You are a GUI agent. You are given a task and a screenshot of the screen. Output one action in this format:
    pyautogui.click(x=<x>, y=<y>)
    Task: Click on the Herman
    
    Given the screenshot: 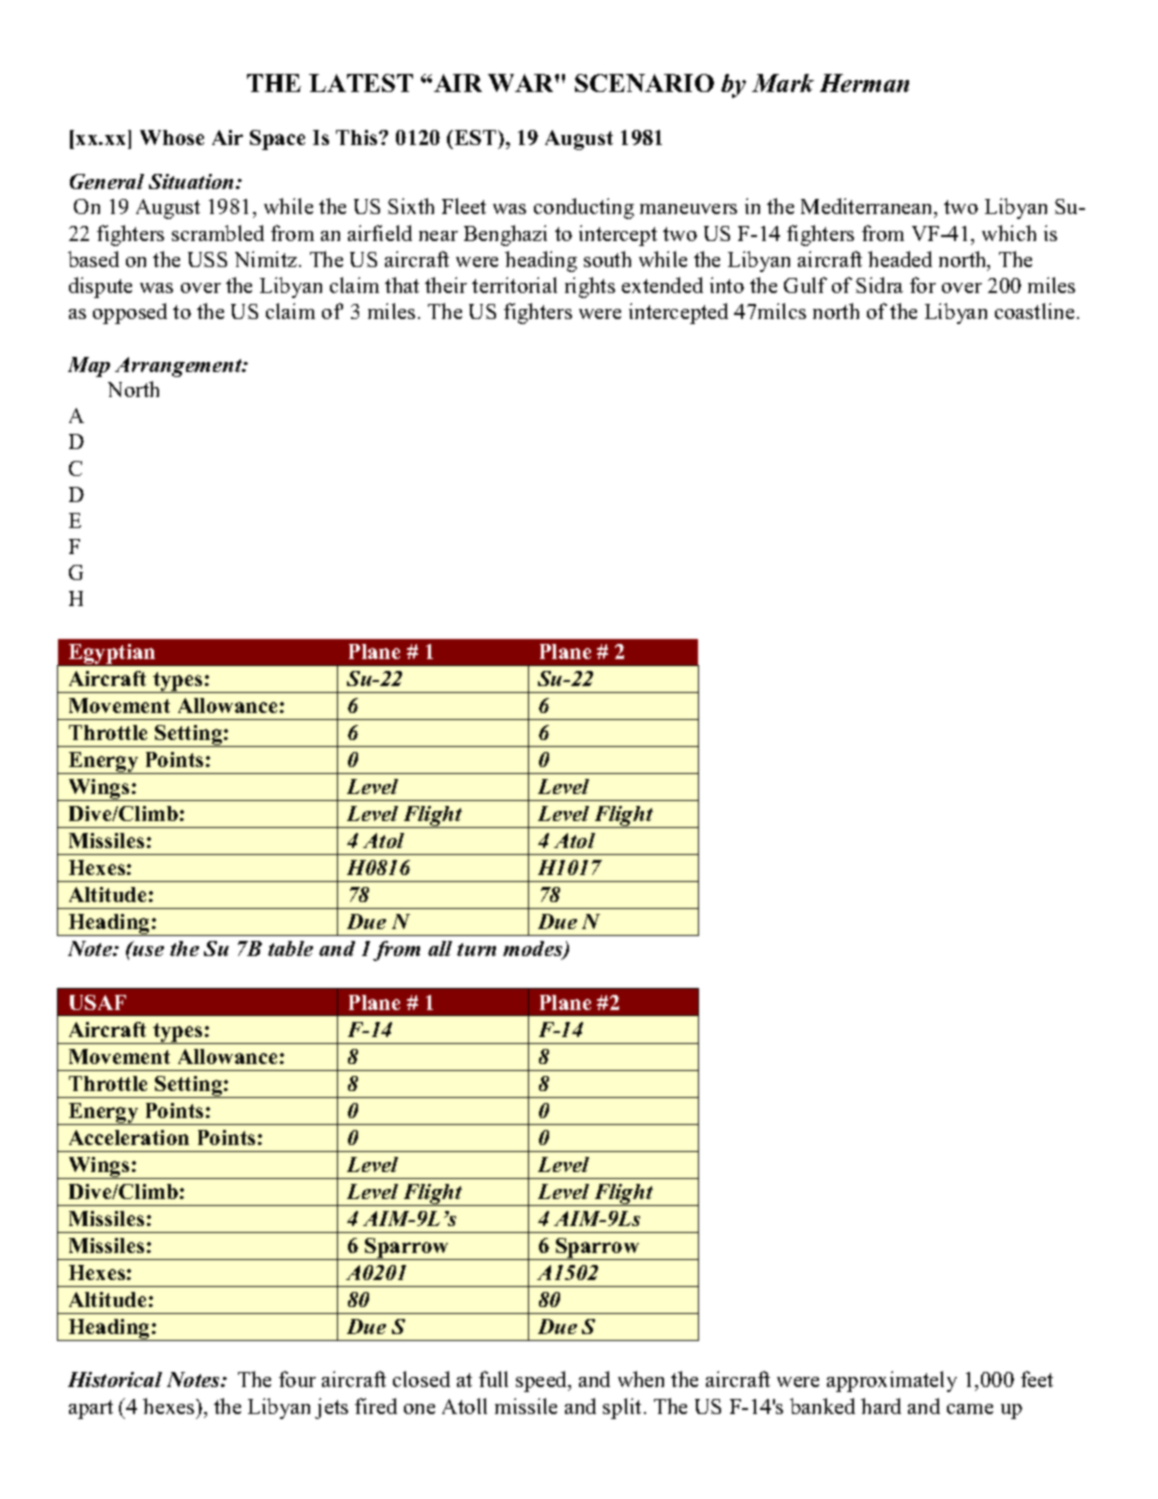 What is the action you would take?
    pyautogui.click(x=864, y=83)
